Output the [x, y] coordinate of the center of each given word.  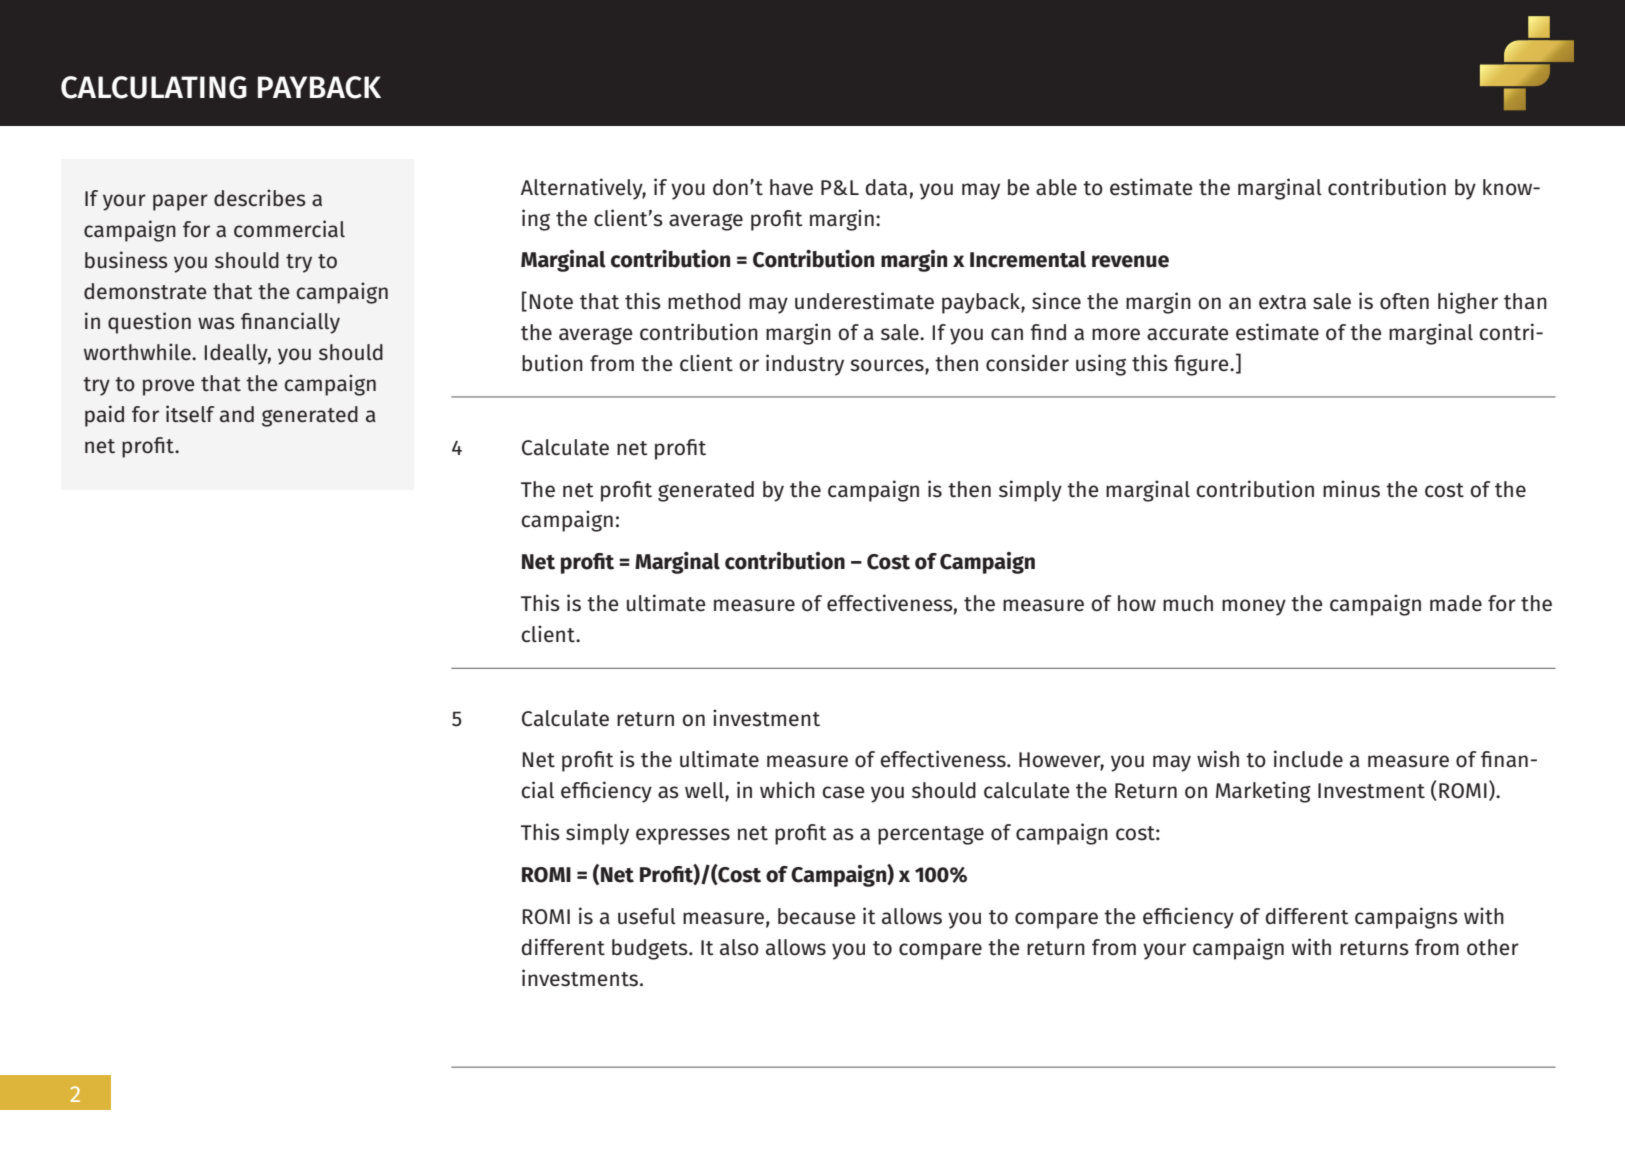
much [1188, 603]
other [1493, 947]
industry [805, 365]
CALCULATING [154, 87]
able [1056, 187]
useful [647, 916]
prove [169, 387]
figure [1202, 365]
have [791, 187]
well [705, 791]
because [817, 916]
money [1254, 607]
